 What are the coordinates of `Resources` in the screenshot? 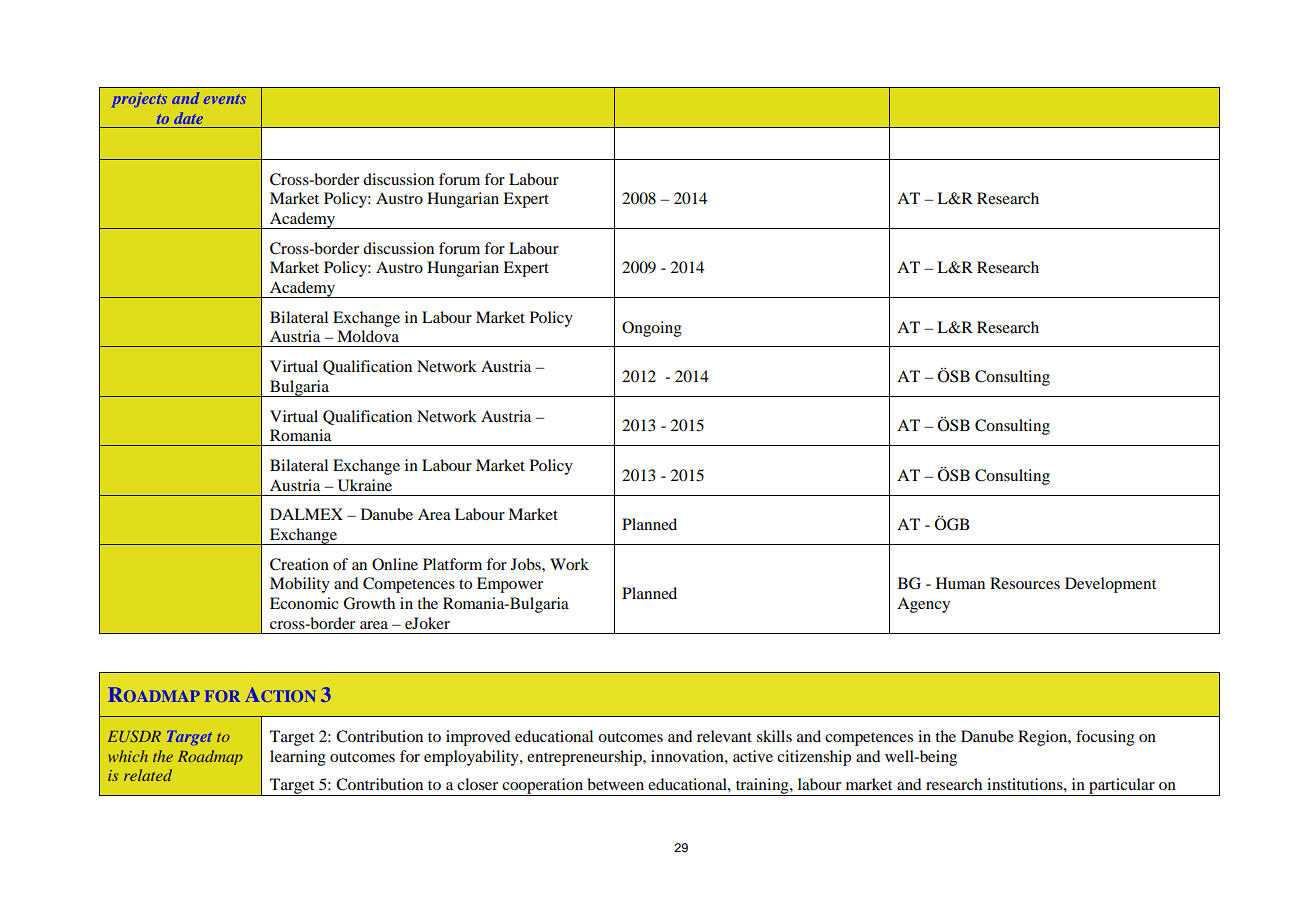 It's located at (1025, 583).
